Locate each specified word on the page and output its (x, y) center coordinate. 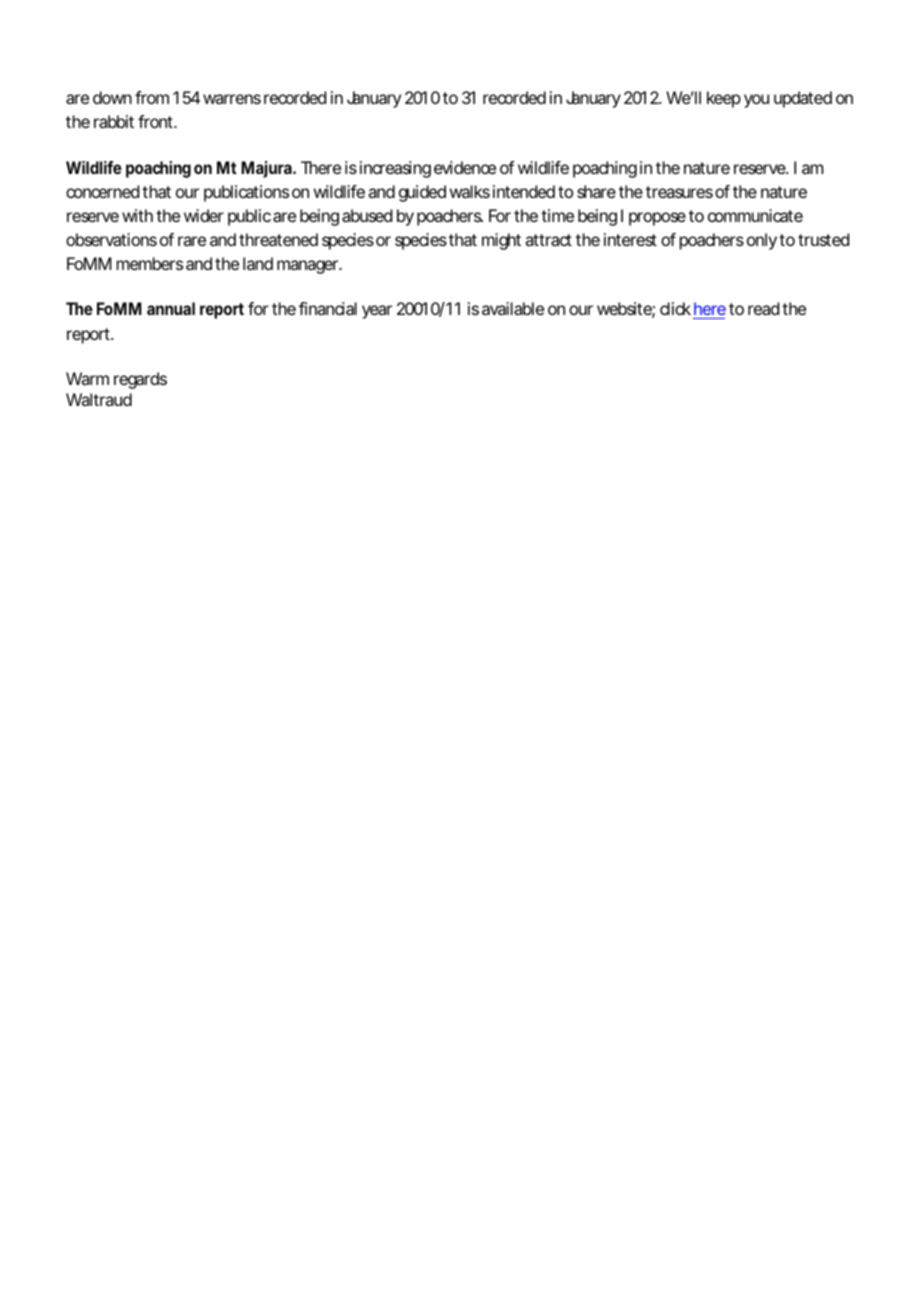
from (152, 97)
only (762, 241)
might (501, 241)
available (513, 308)
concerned (102, 191)
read (763, 308)
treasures (679, 192)
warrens (232, 99)
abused (367, 215)
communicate (755, 215)
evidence (465, 167)
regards (140, 380)
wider (204, 215)
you (756, 101)
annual (171, 308)
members (150, 263)
